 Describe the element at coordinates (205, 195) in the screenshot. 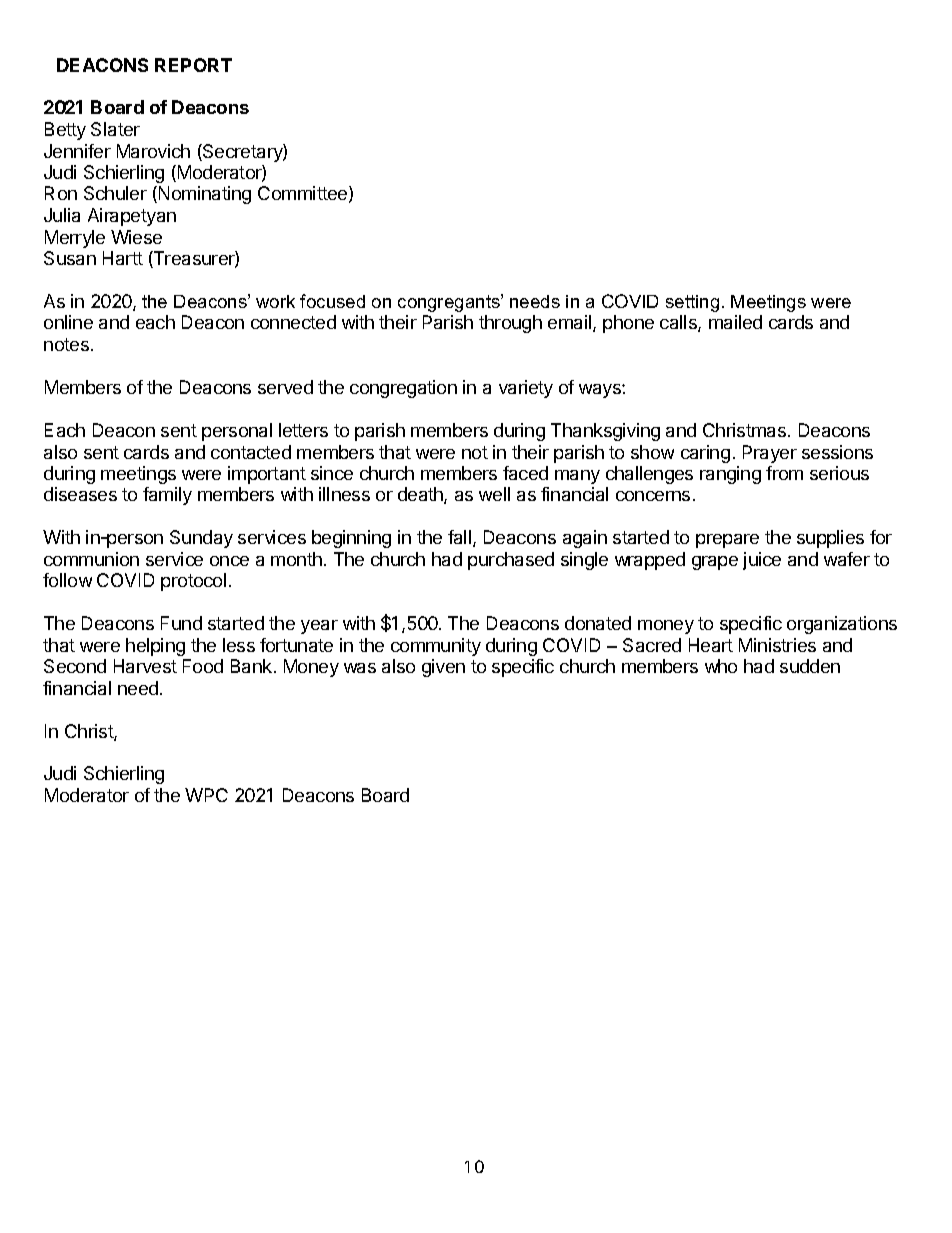

I see `Nominating` at that location.
